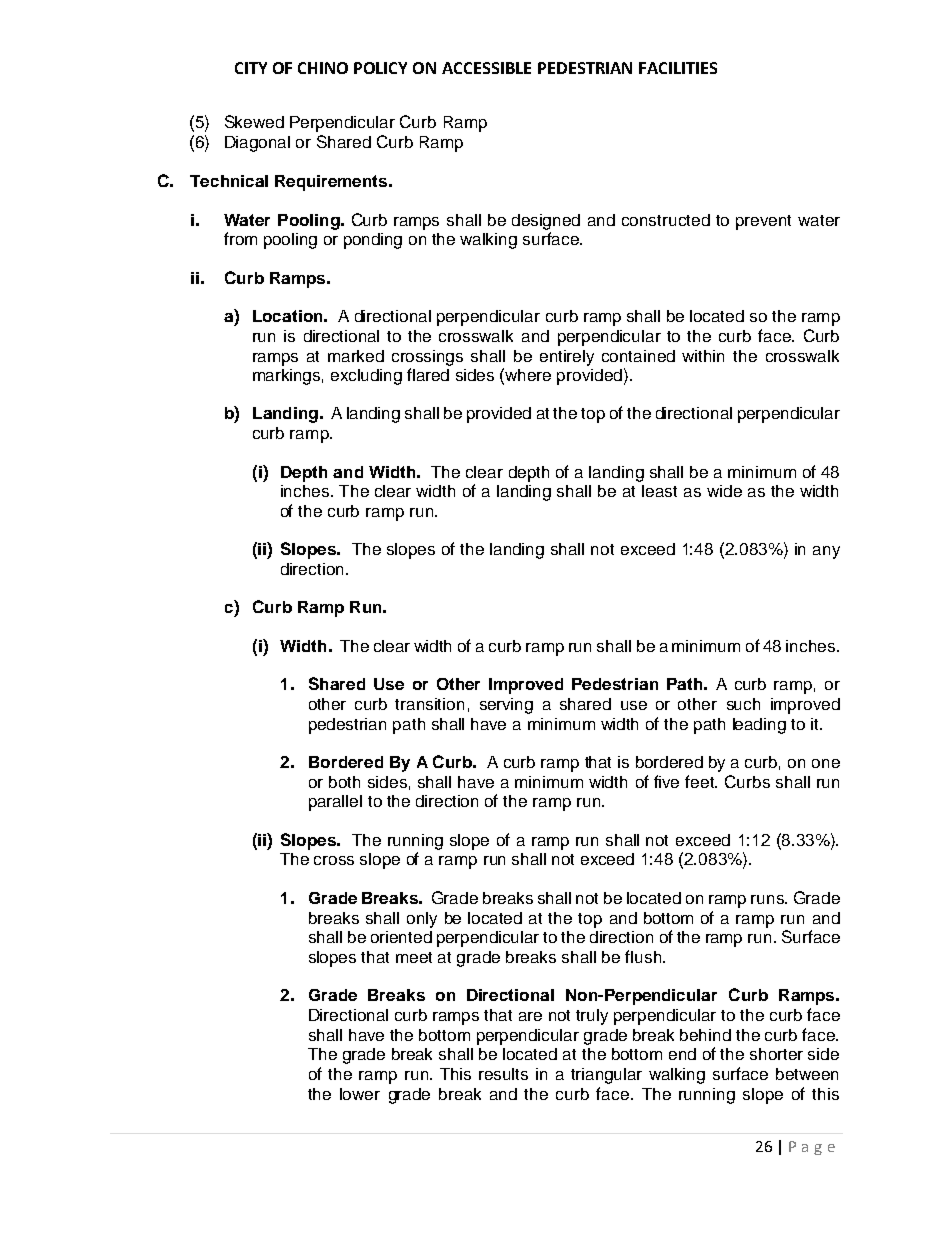 The image size is (952, 1233). I want to click on marked, so click(356, 356).
